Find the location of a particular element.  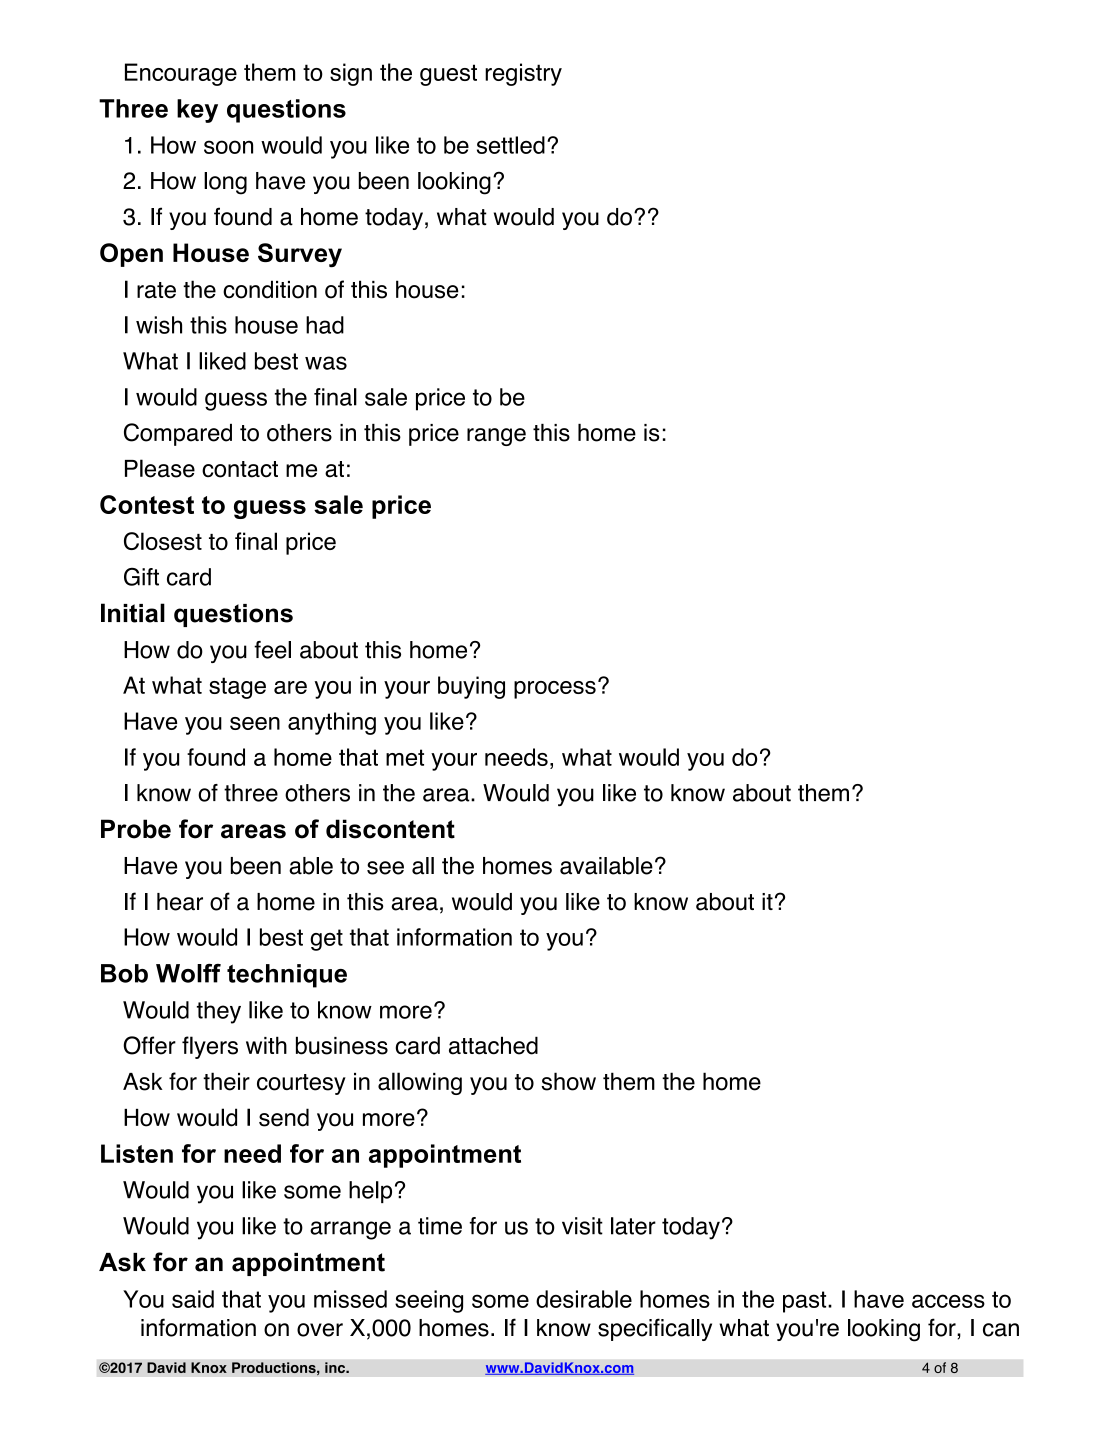

hear is located at coordinates (180, 902).
